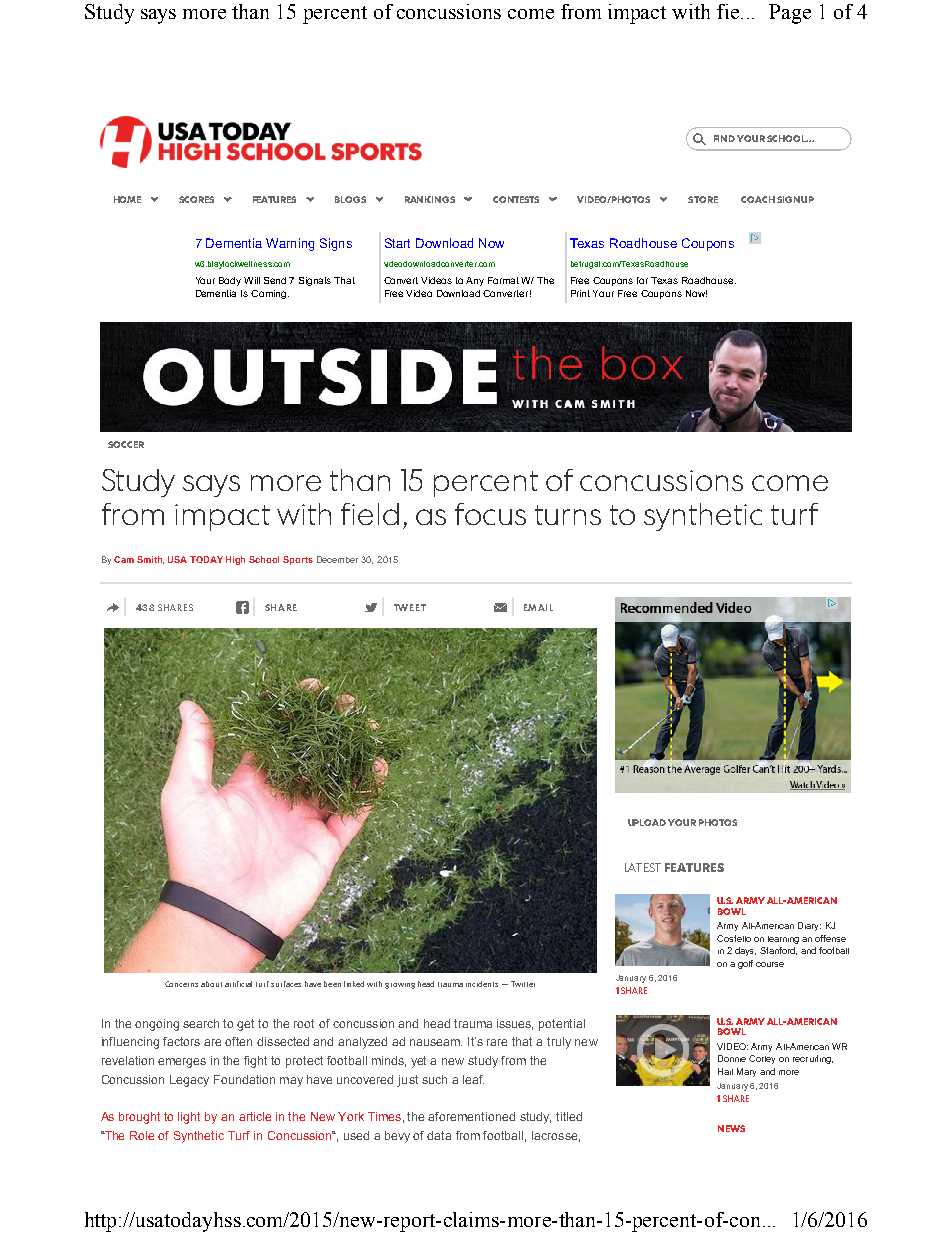 This screenshot has width=952, height=1233. I want to click on COACH, so click(758, 199).
